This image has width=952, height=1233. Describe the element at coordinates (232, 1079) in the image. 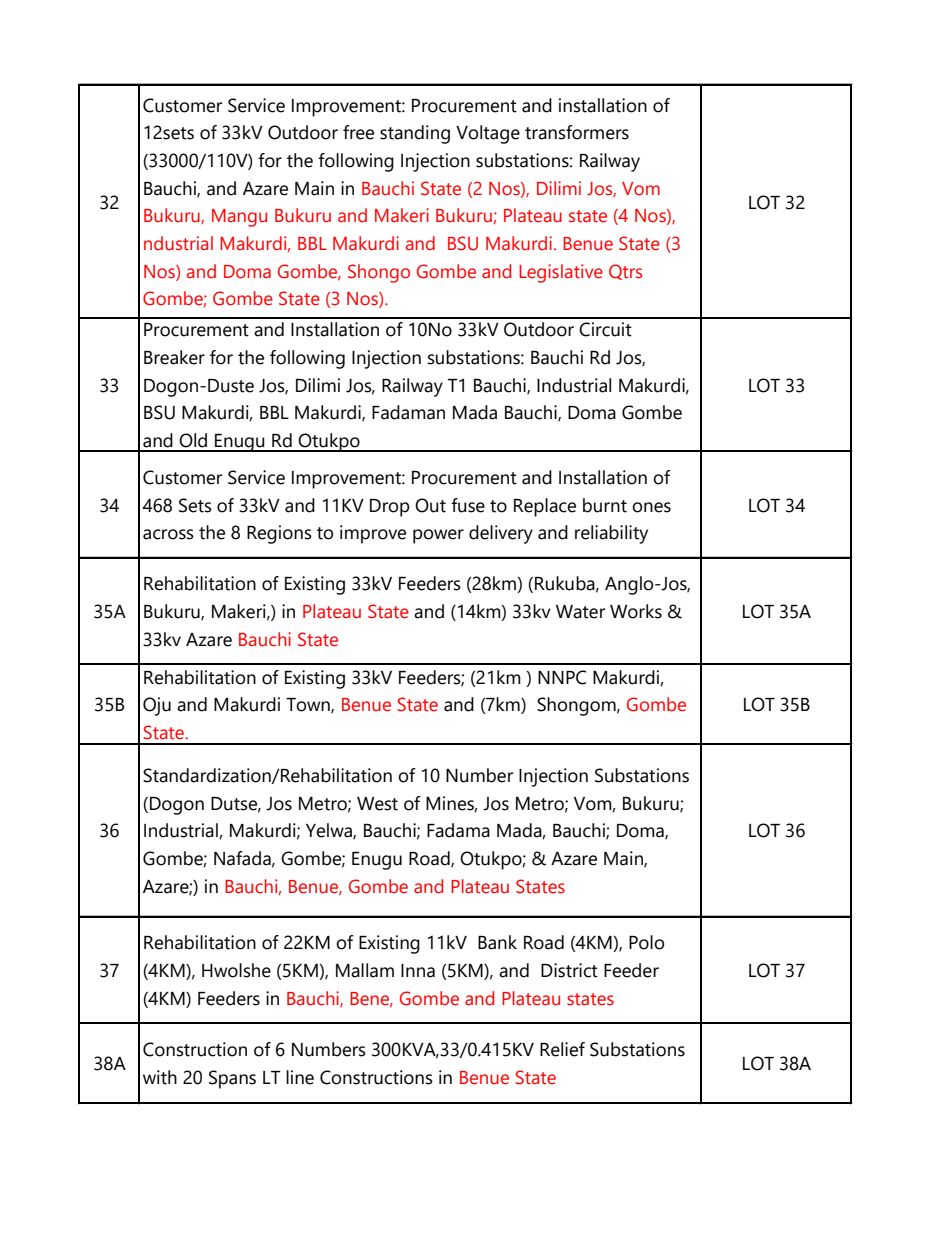

I see `Spans` at that location.
